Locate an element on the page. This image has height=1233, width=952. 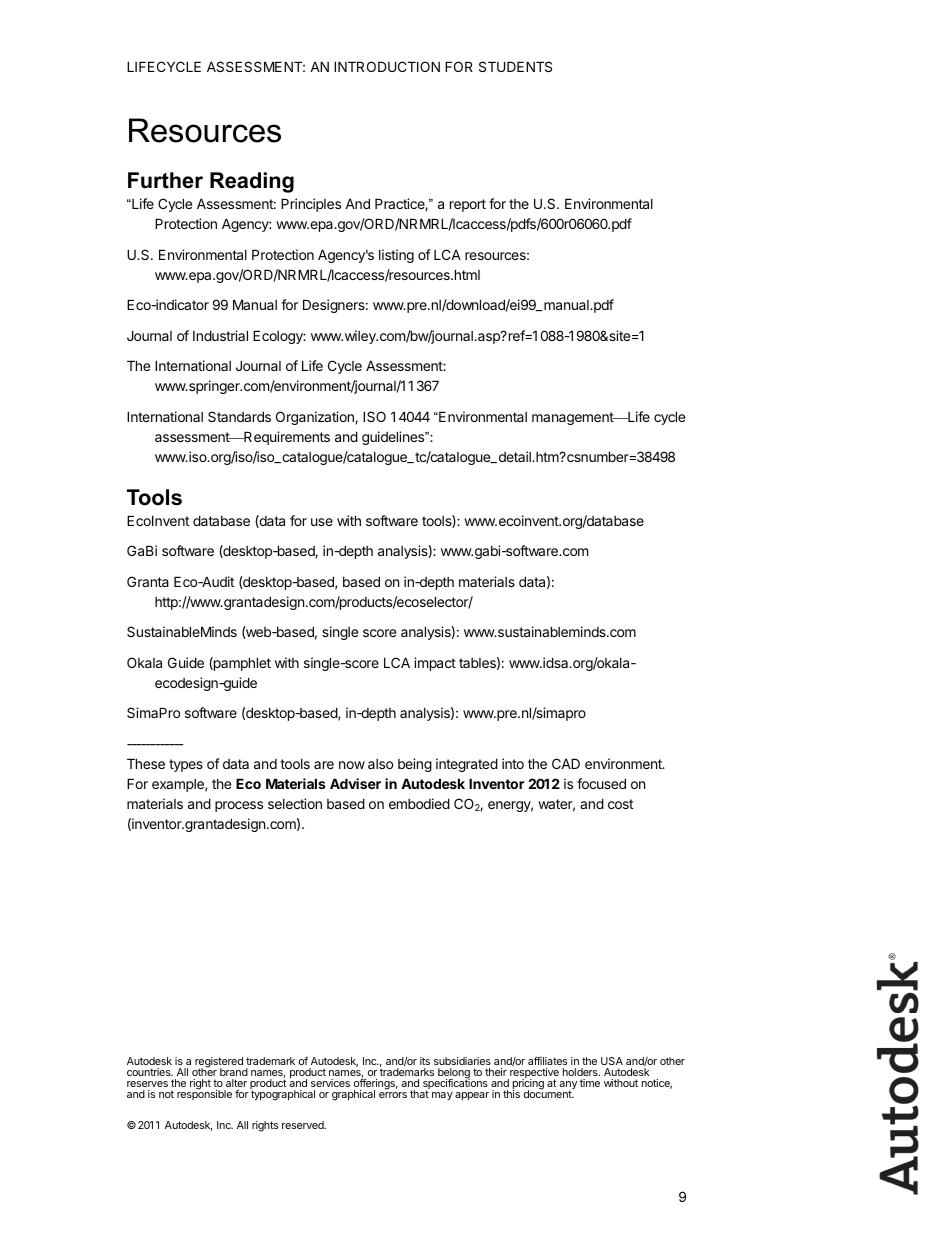
report is located at coordinates (468, 205).
